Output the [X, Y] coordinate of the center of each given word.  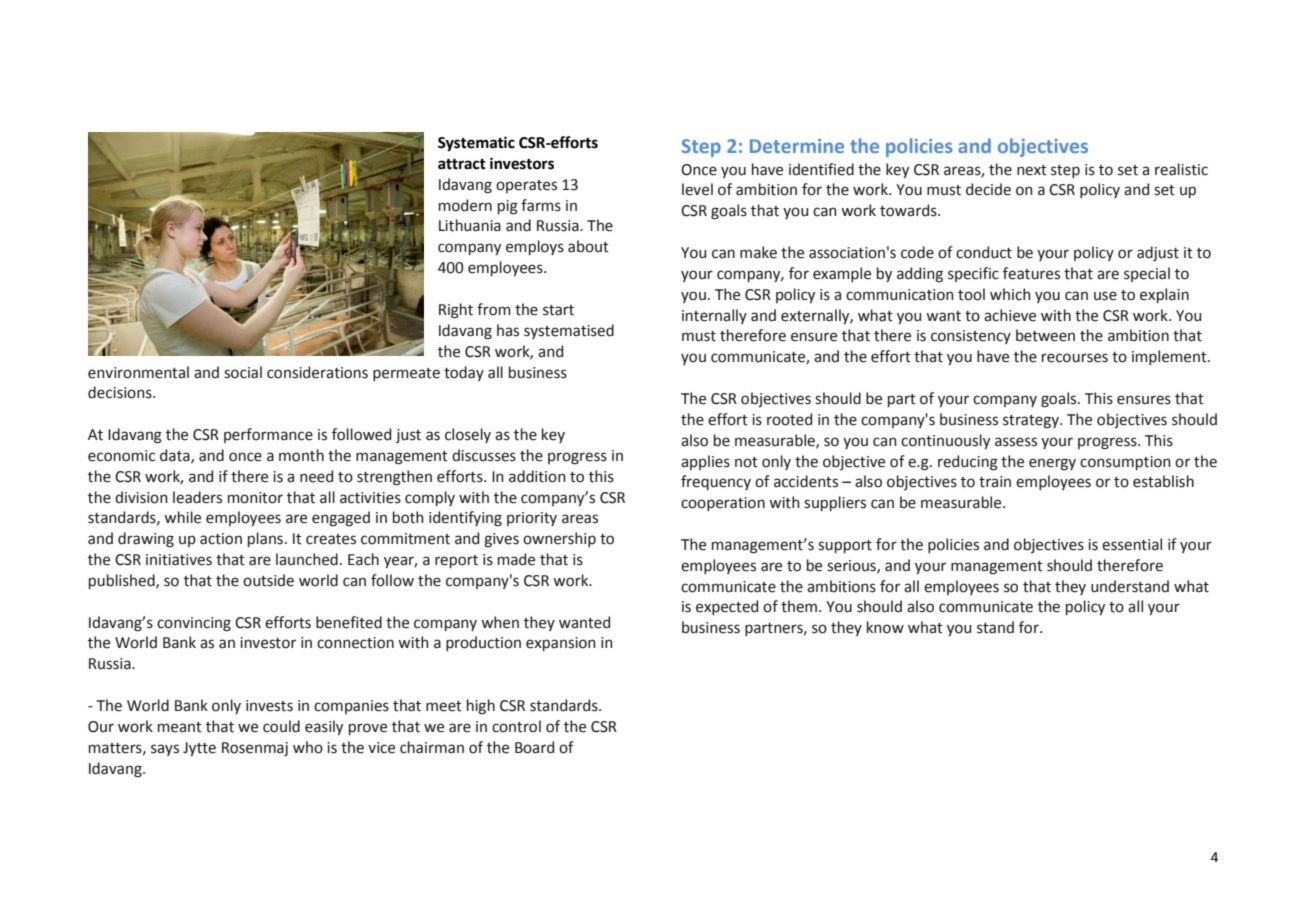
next [1032, 170]
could [281, 726]
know [885, 627]
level [697, 189]
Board [534, 747]
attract [462, 164]
